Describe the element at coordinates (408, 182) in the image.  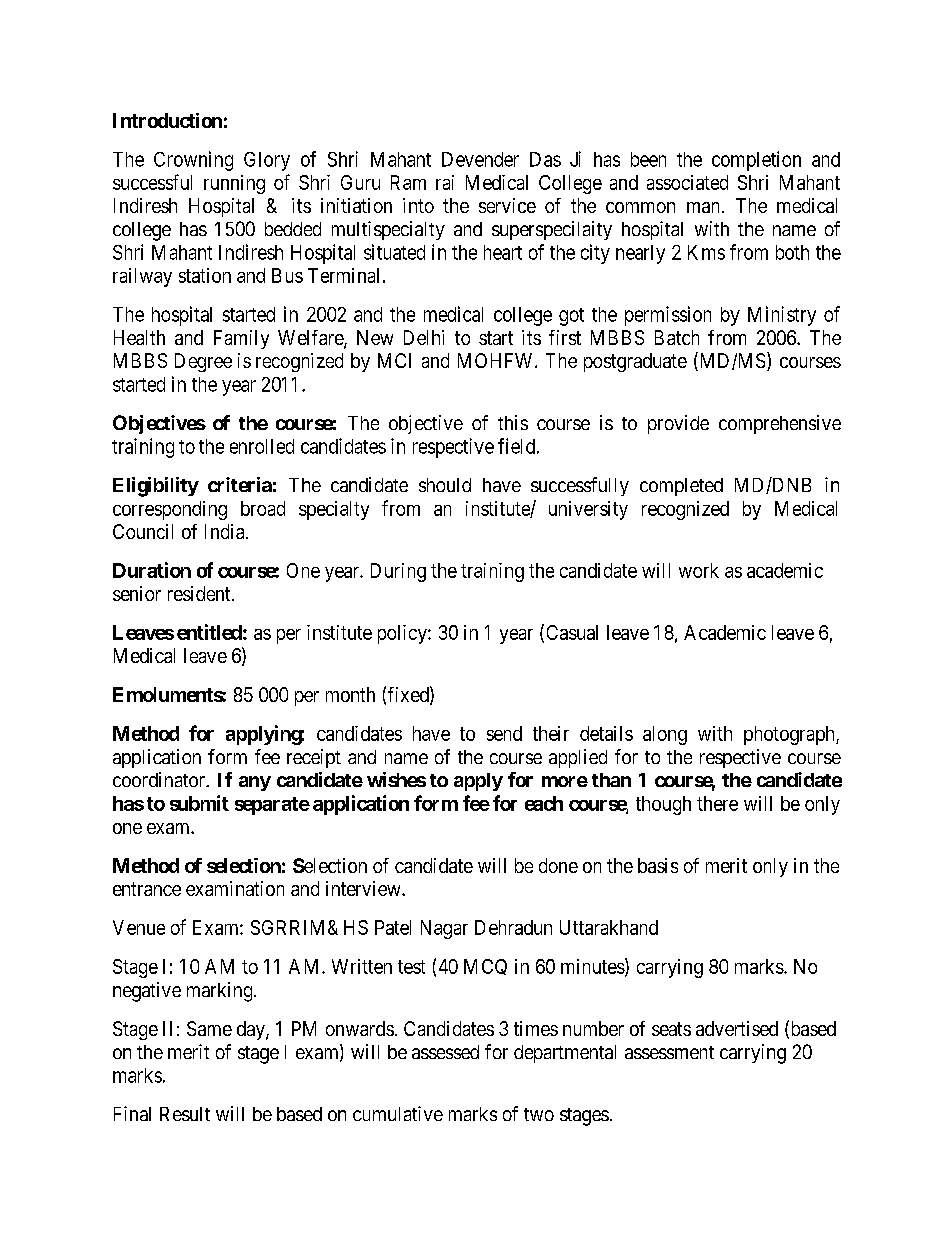
I see `Ram` at that location.
